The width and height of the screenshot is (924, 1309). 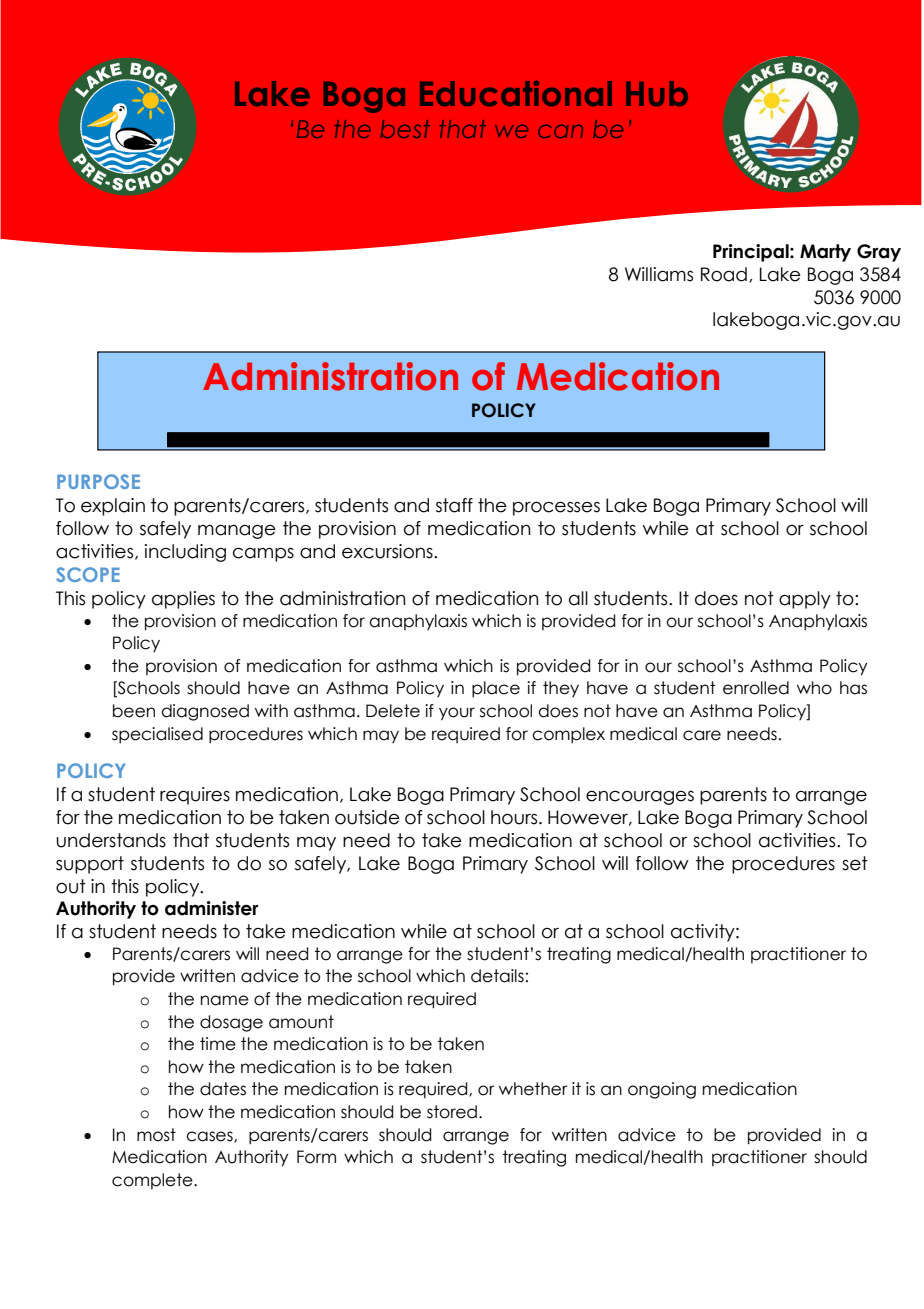 What do you see at coordinates (454, 505) in the screenshot?
I see `staff` at bounding box center [454, 505].
